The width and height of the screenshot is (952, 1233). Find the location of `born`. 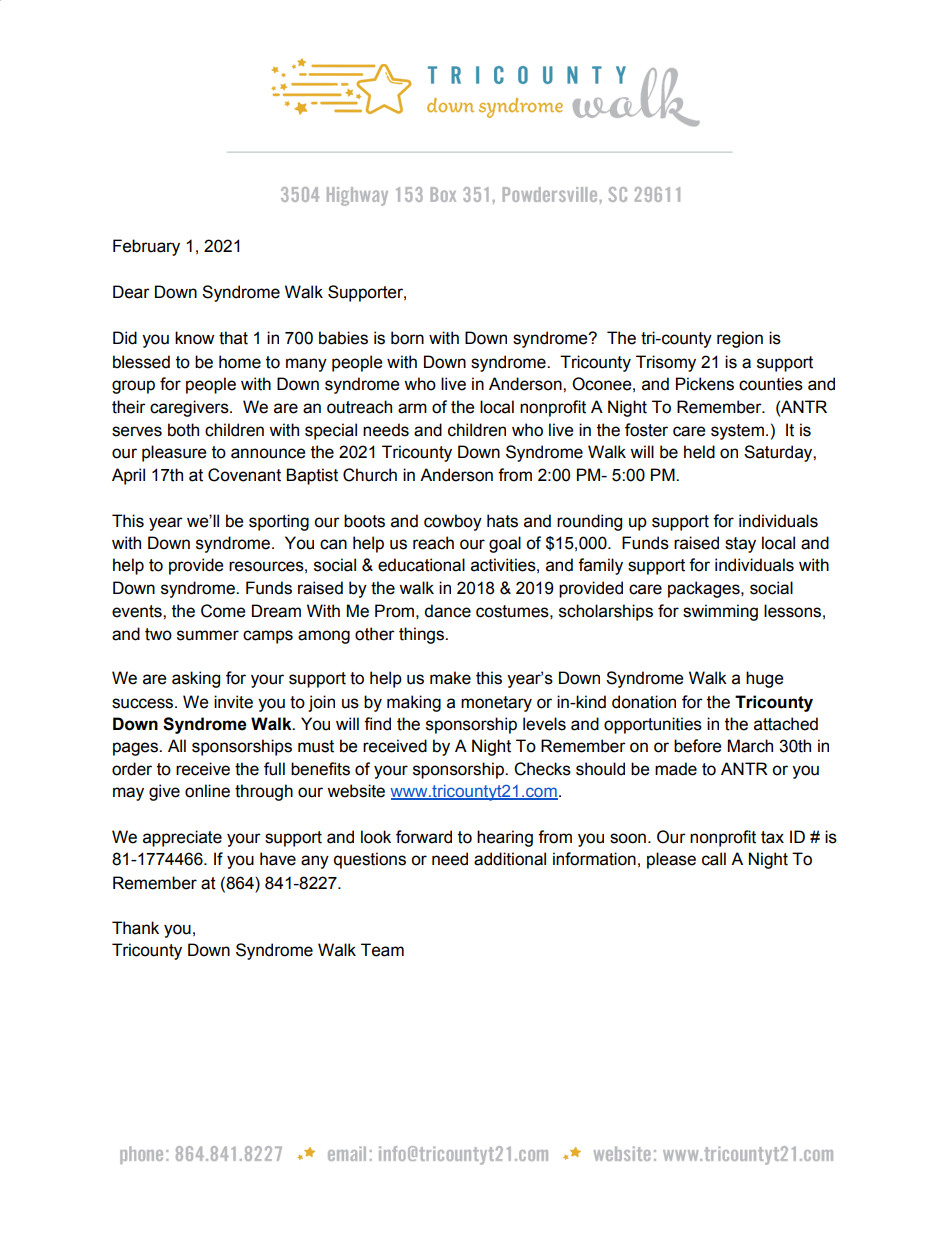

born is located at coordinates (407, 338).
